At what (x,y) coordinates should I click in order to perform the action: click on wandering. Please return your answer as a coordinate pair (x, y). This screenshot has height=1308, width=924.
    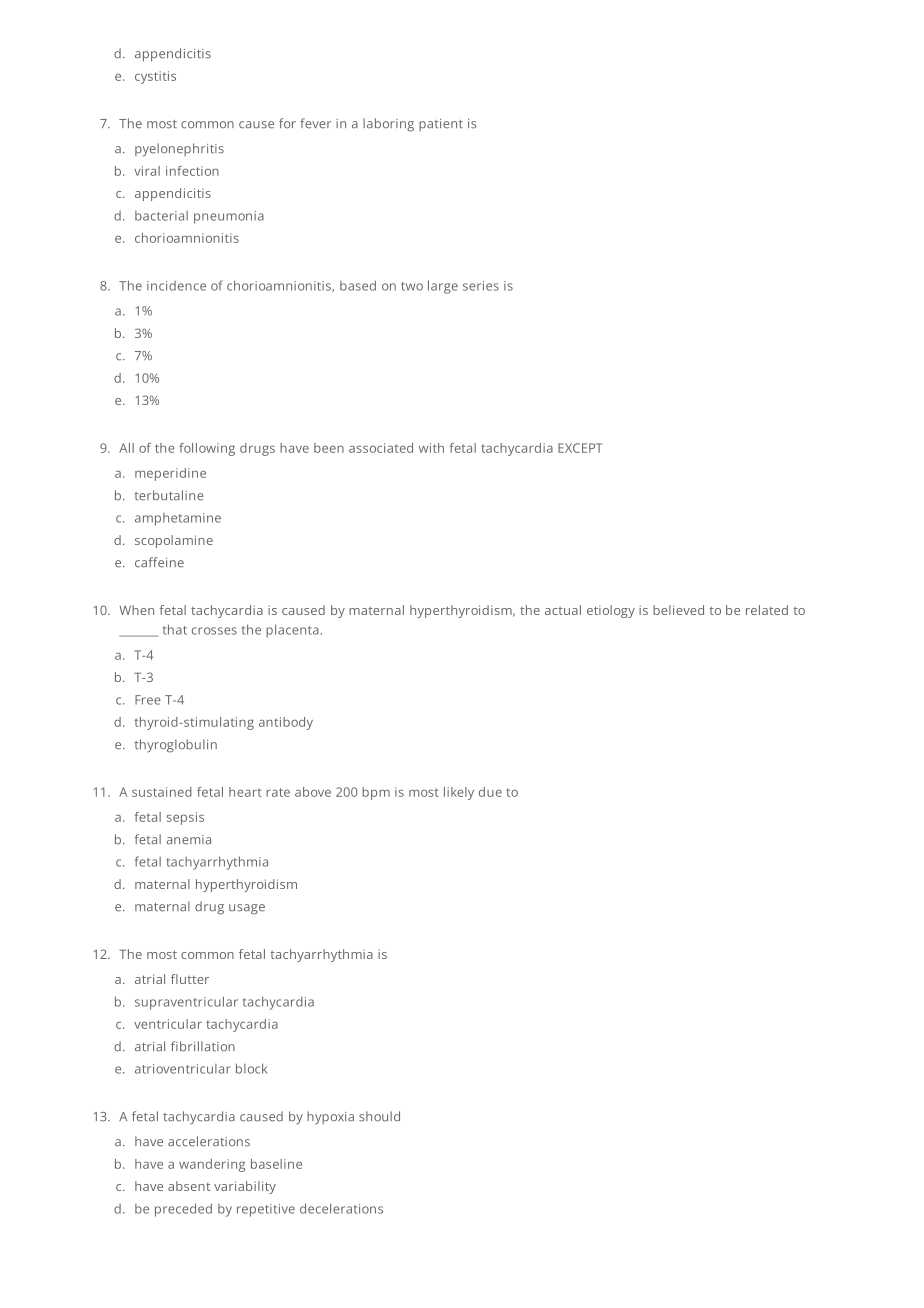
    Looking at the image, I should click on (212, 1165).
